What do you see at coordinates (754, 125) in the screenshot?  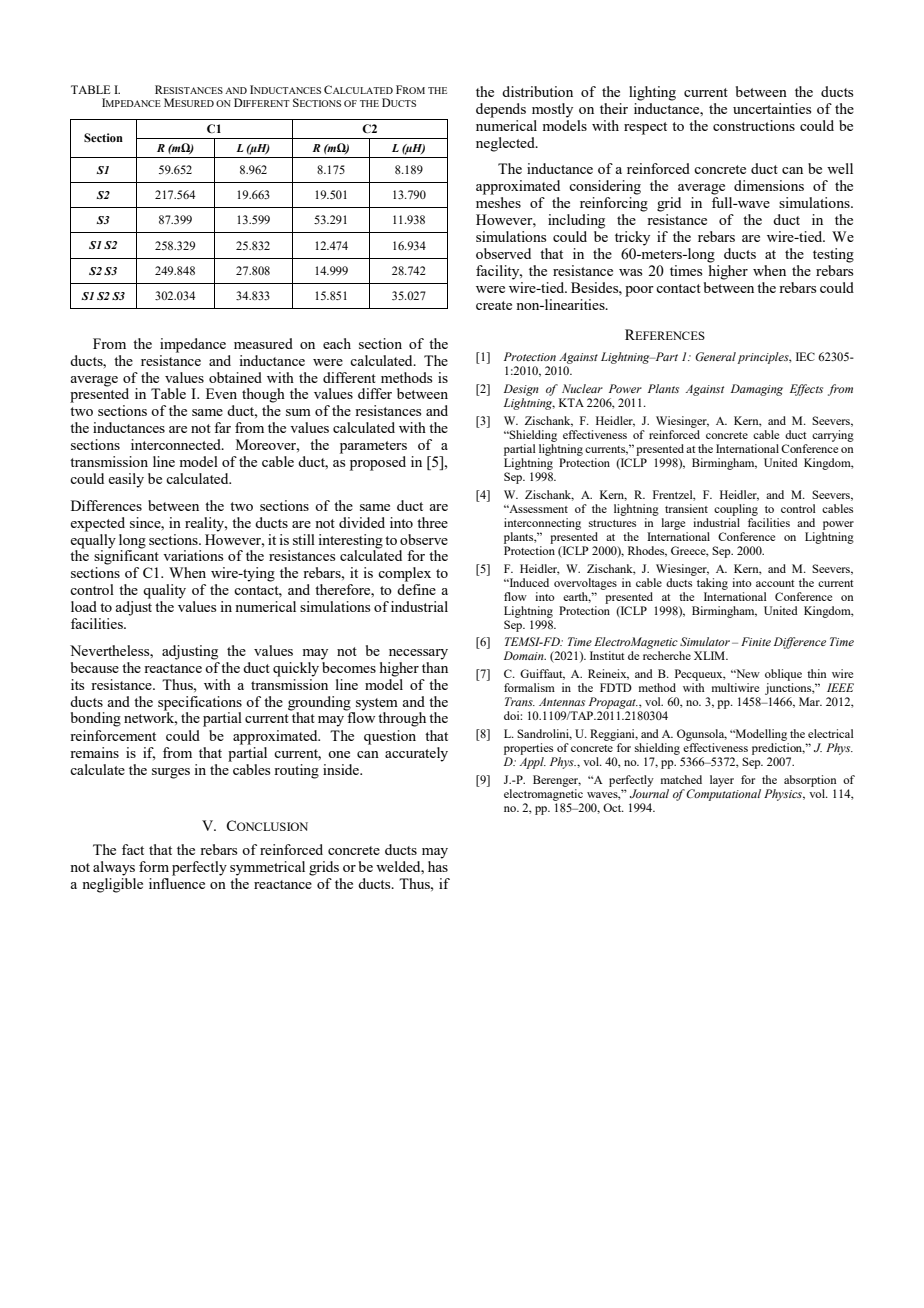 I see `constructions` at bounding box center [754, 125].
